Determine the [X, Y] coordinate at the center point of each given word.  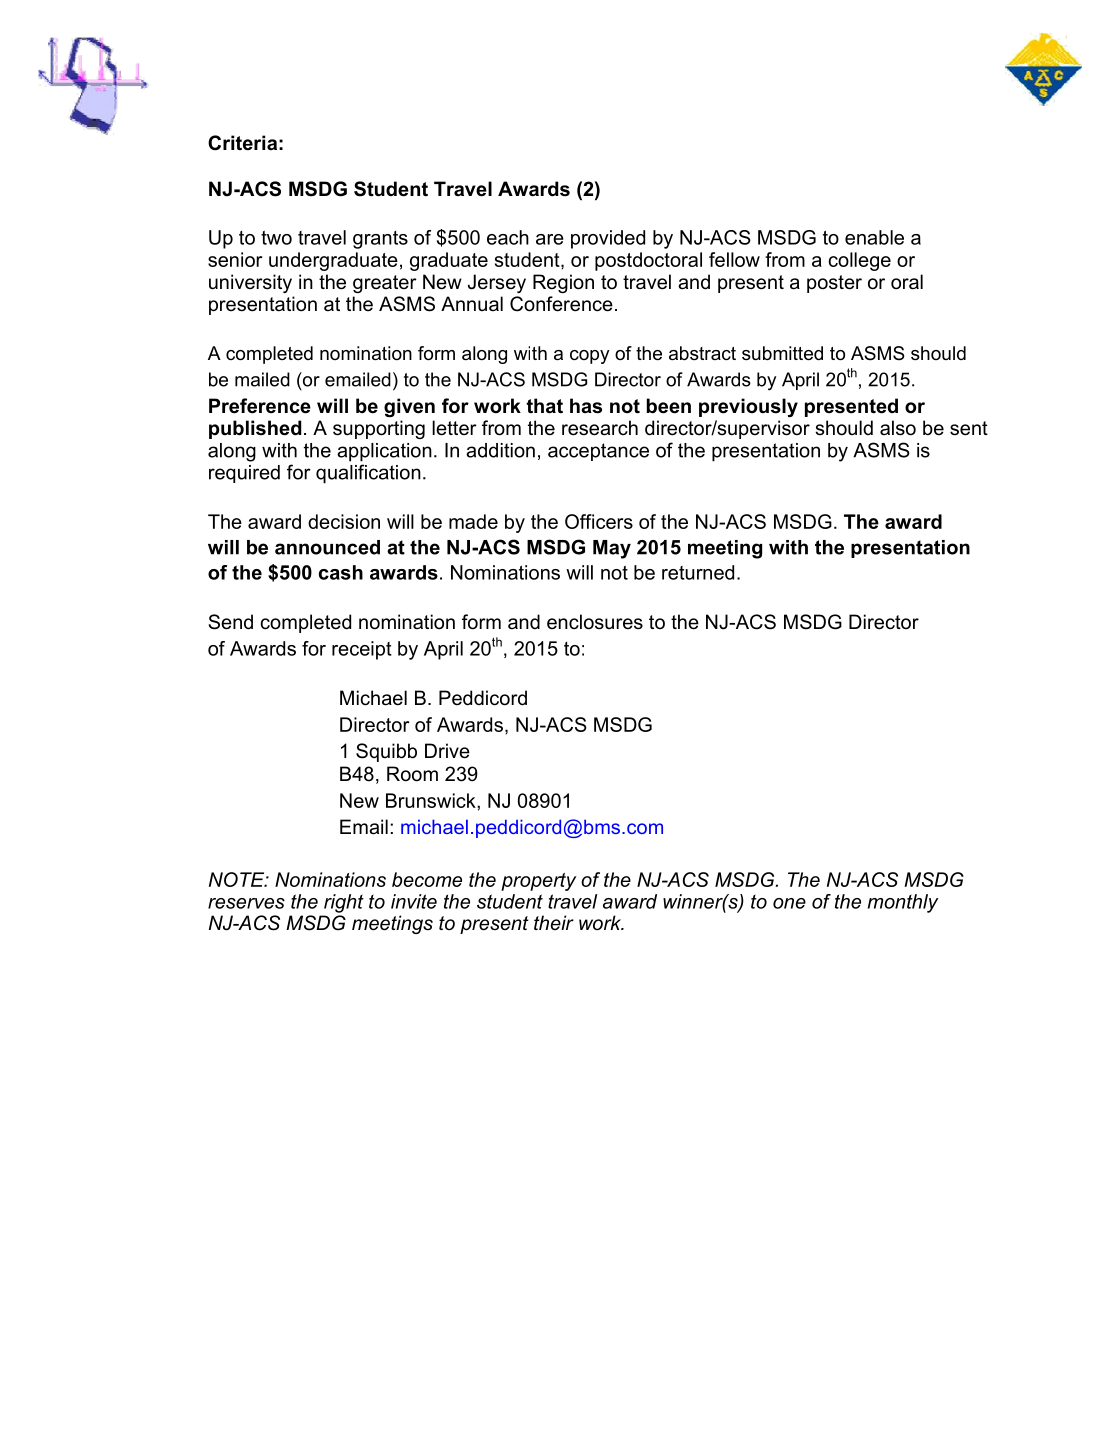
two [276, 237]
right [344, 903]
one [789, 903]
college [859, 261]
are [550, 239]
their [554, 922]
